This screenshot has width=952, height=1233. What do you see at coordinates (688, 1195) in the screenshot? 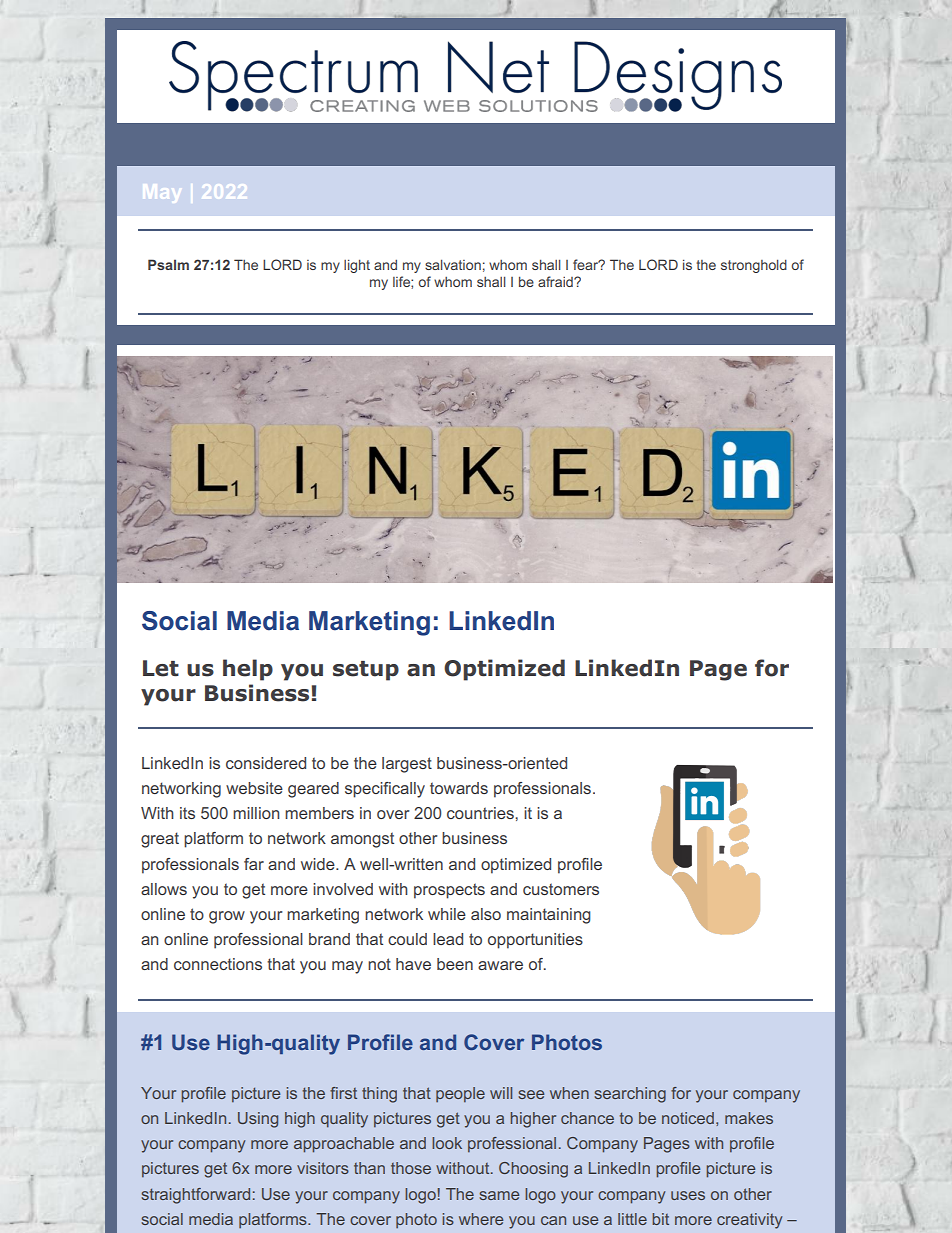
I see `uses` at bounding box center [688, 1195].
